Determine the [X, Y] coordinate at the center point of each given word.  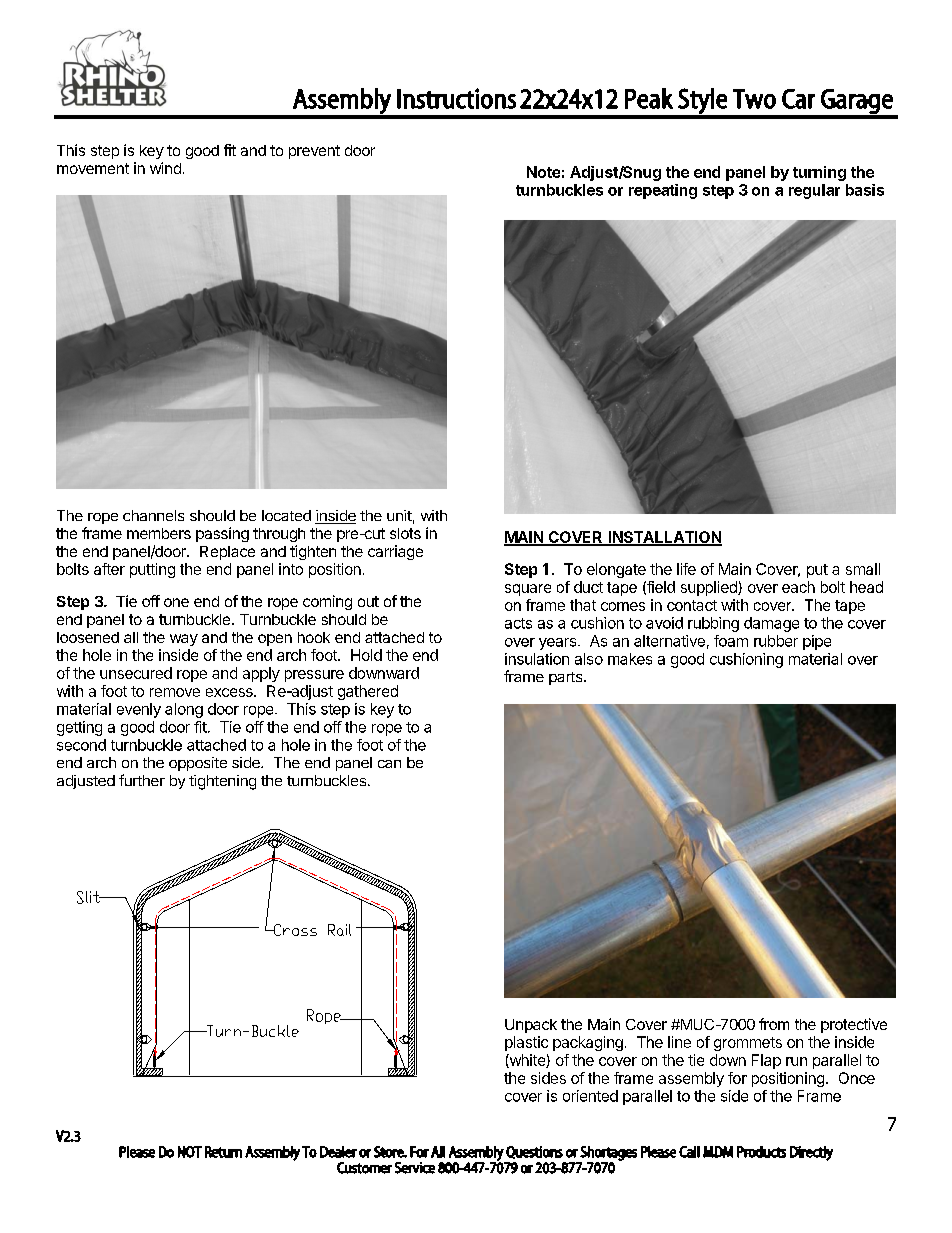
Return [223, 1152]
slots [405, 533]
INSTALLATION [664, 538]
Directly [811, 1153]
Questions [534, 1152]
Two [754, 99]
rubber [776, 641]
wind [165, 168]
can [389, 764]
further [142, 780]
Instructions [456, 98]
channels [153, 515]
